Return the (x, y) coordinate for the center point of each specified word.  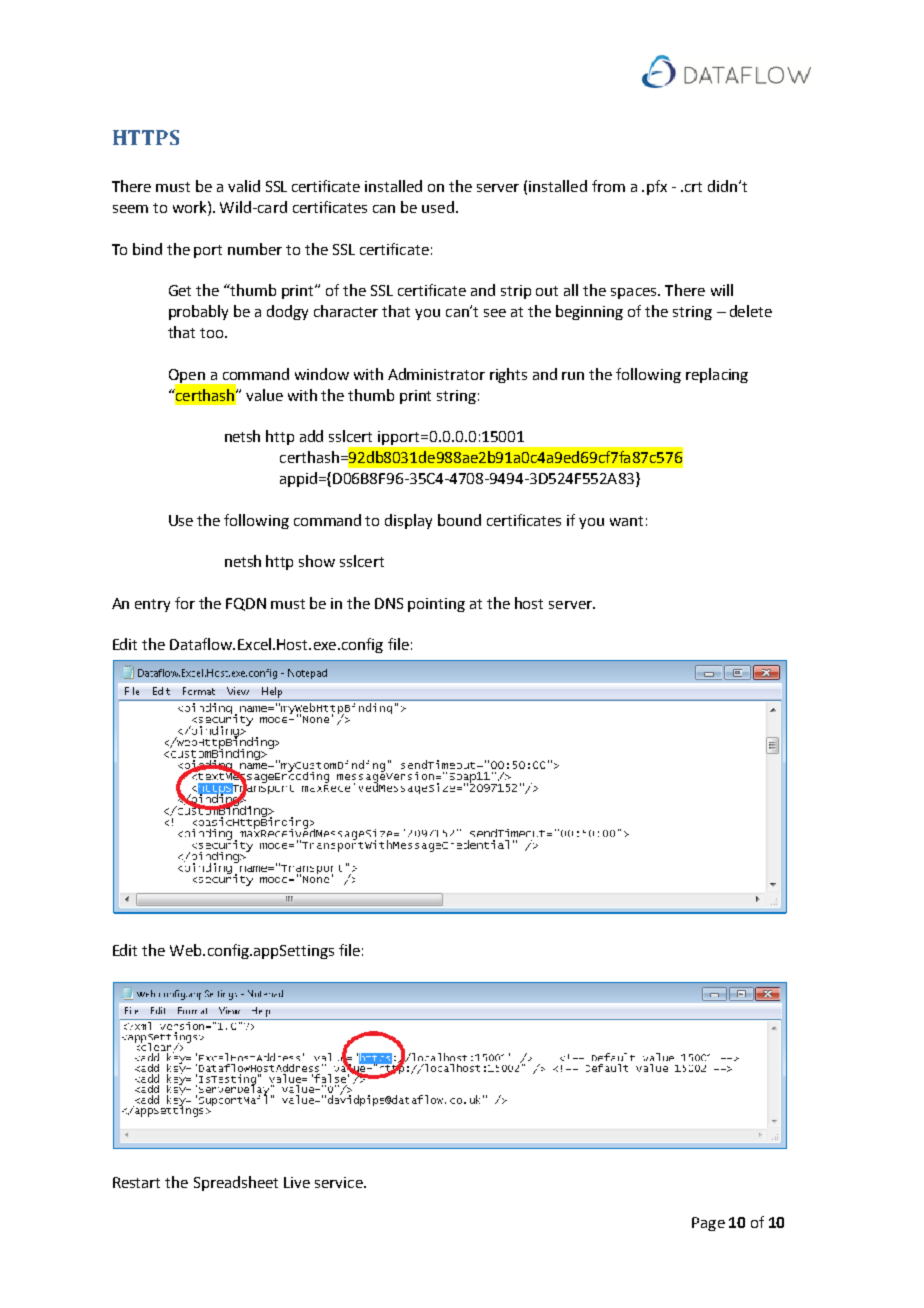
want (626, 521)
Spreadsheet (236, 1183)
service (340, 1182)
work (191, 207)
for (185, 603)
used (438, 207)
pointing (436, 605)
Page (708, 1224)
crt (693, 187)
